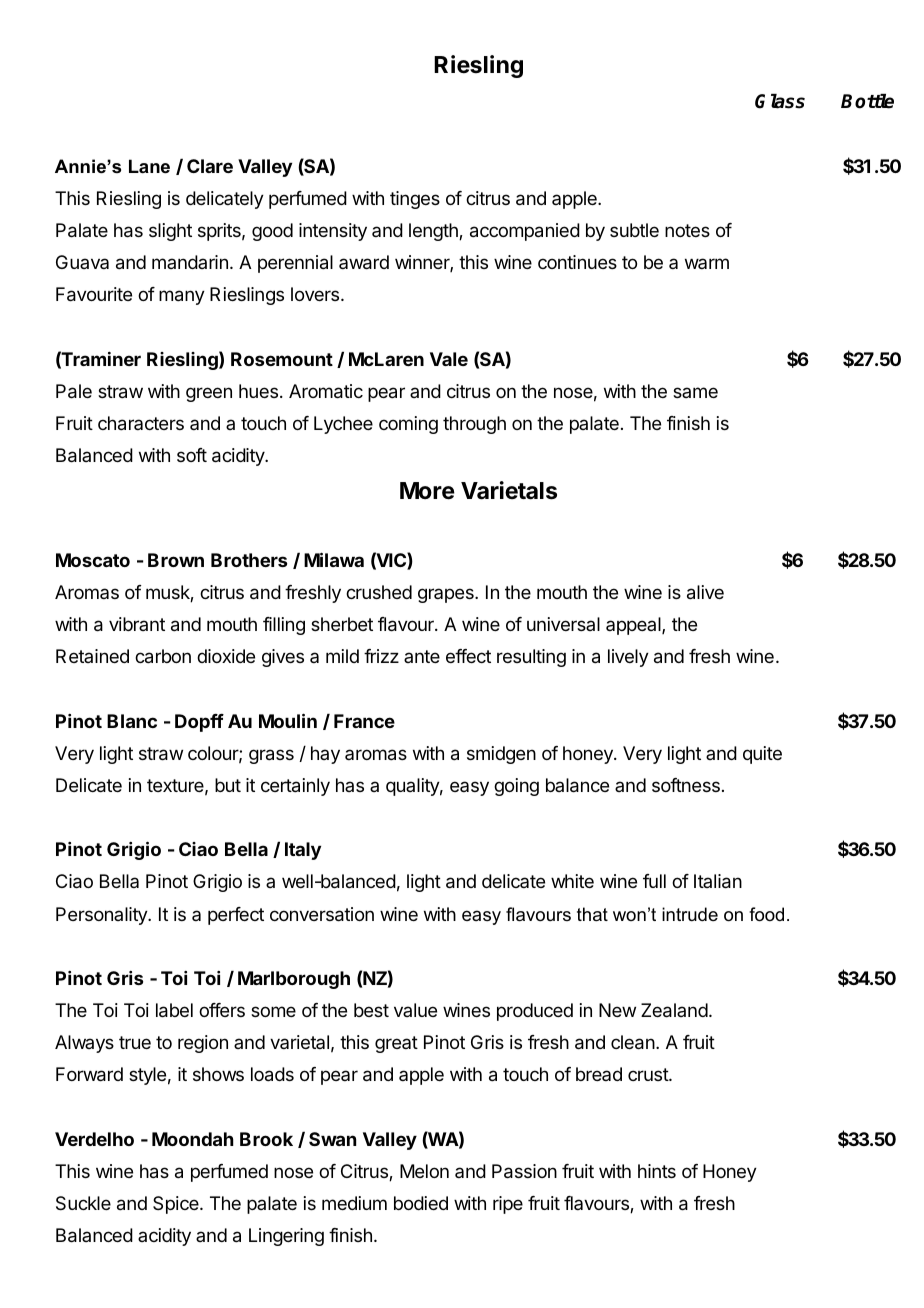  What do you see at coordinates (762, 755) in the document?
I see `quite` at bounding box center [762, 755].
